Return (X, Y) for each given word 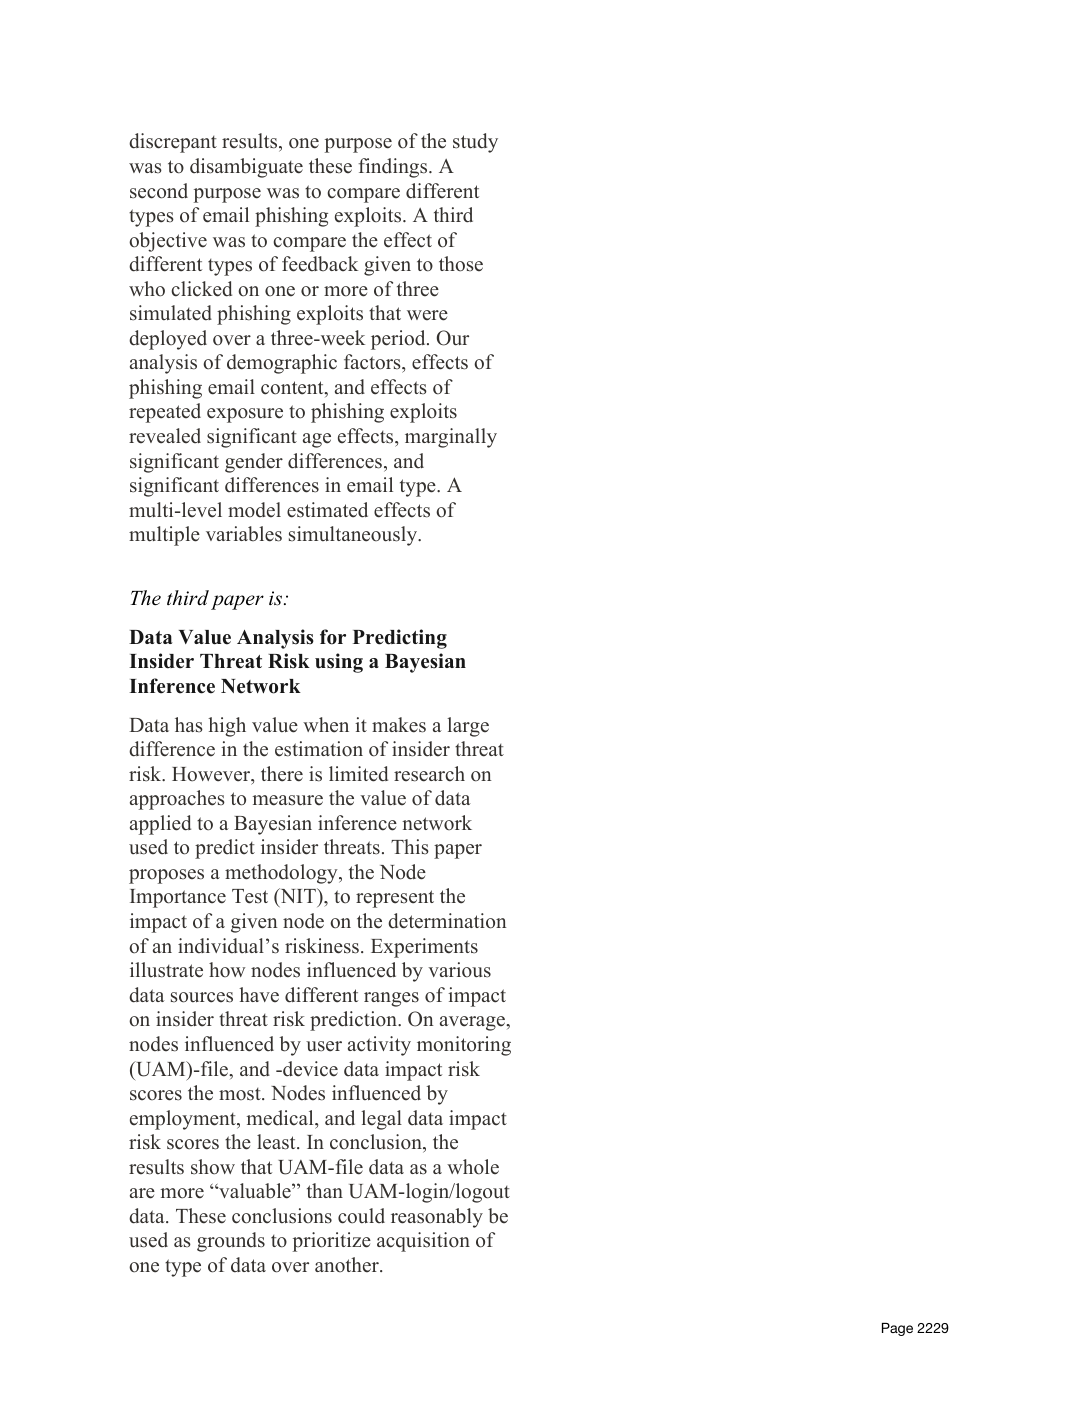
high (227, 727)
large (468, 727)
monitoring (464, 1046)
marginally (451, 438)
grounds (231, 1242)
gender (254, 463)
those (461, 264)
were (427, 315)
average (473, 1023)
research (429, 774)
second (159, 191)
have (259, 995)
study (475, 143)
